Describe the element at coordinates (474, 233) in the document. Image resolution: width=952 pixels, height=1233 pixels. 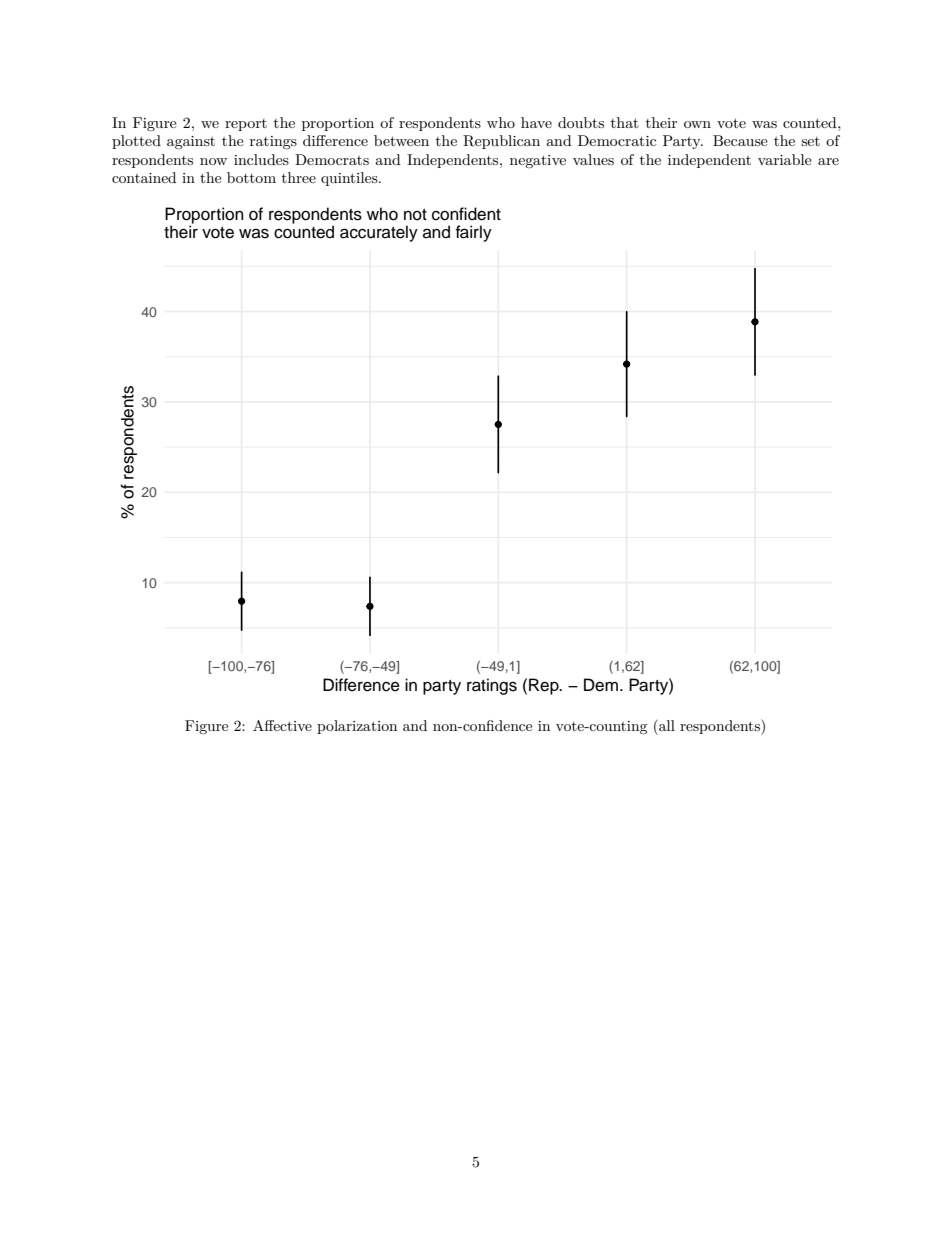
I see `fairly` at that location.
